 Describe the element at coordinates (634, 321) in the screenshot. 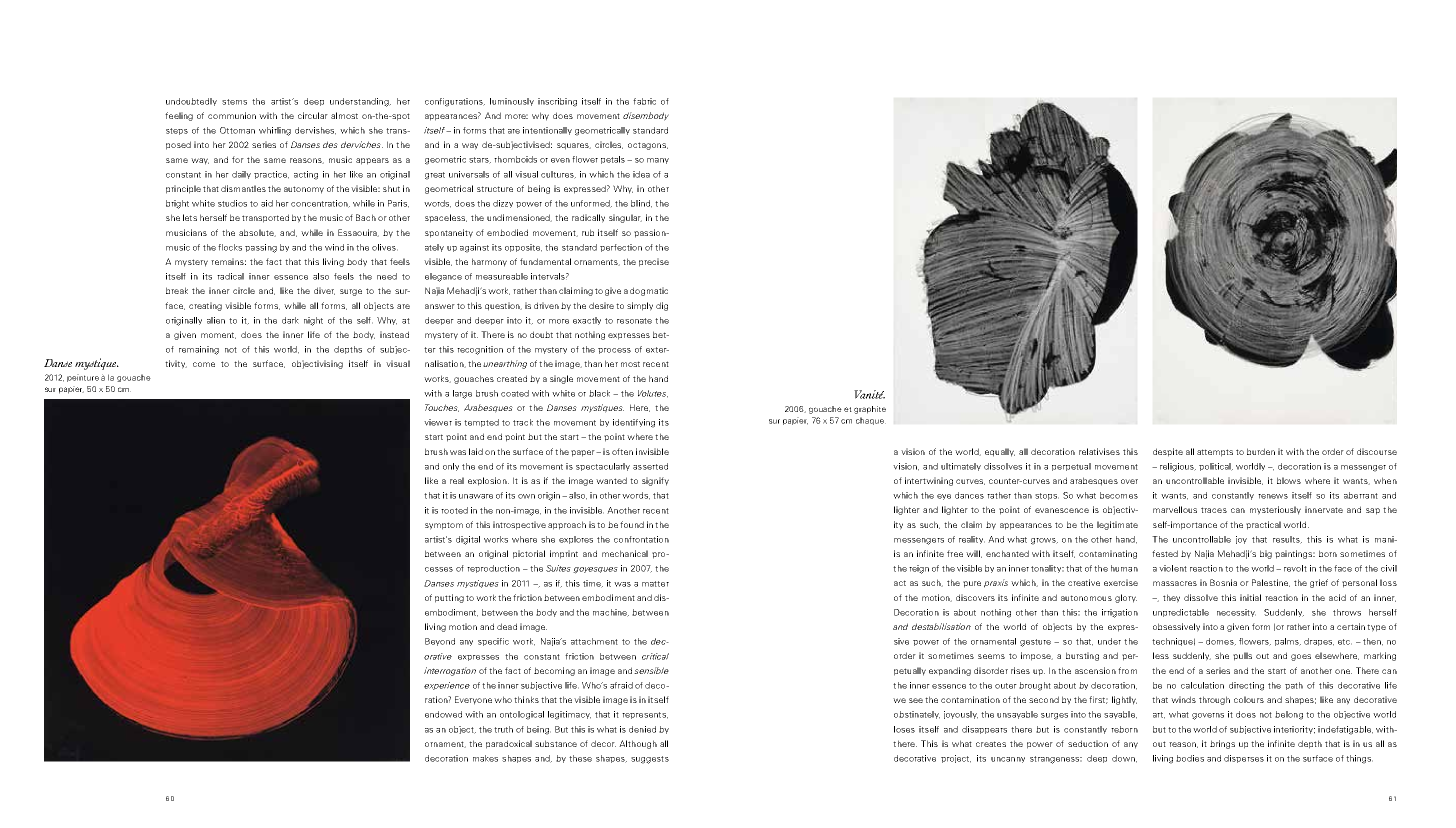

I see `resonate` at that location.
